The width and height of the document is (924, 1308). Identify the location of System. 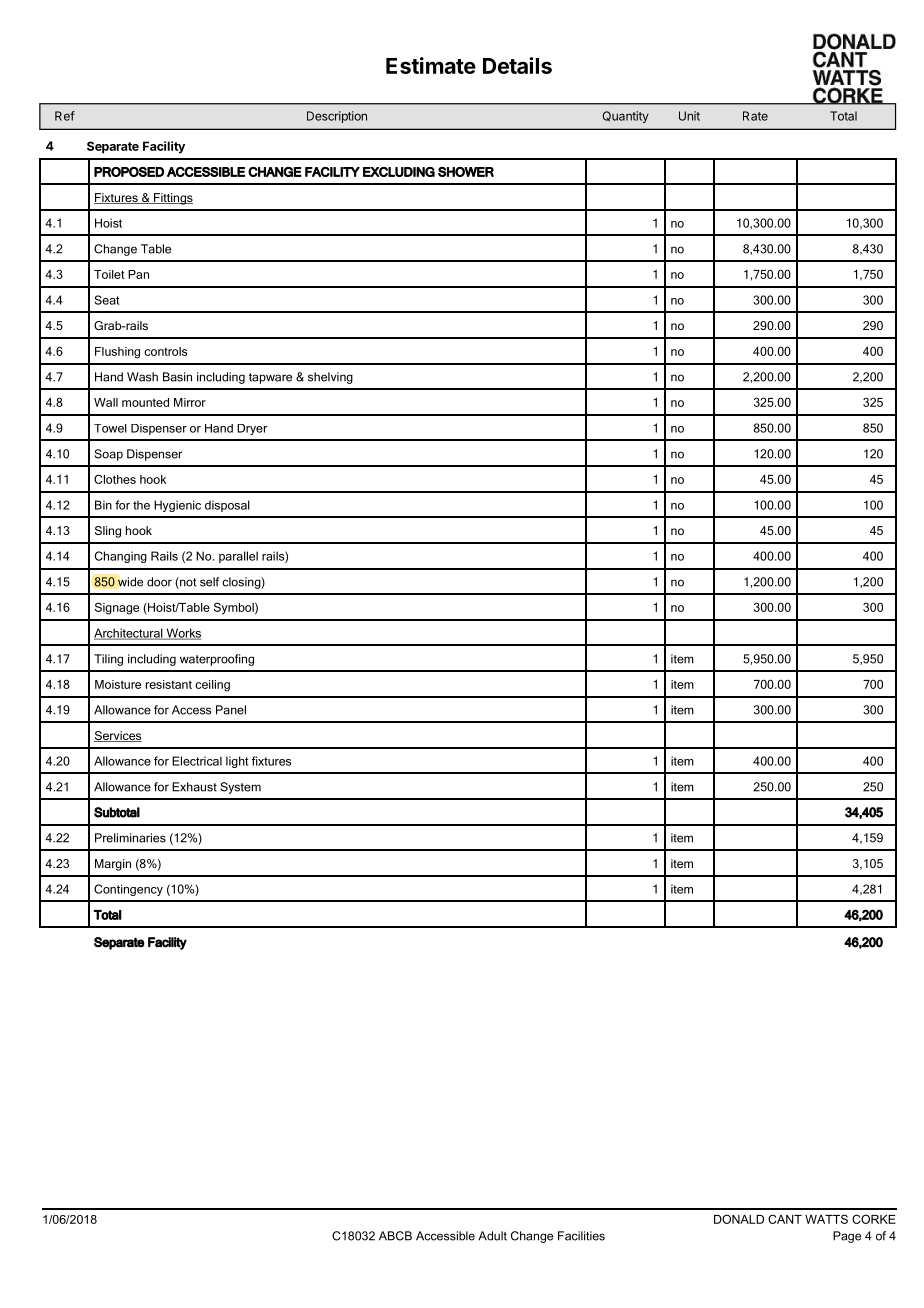
(240, 788).
